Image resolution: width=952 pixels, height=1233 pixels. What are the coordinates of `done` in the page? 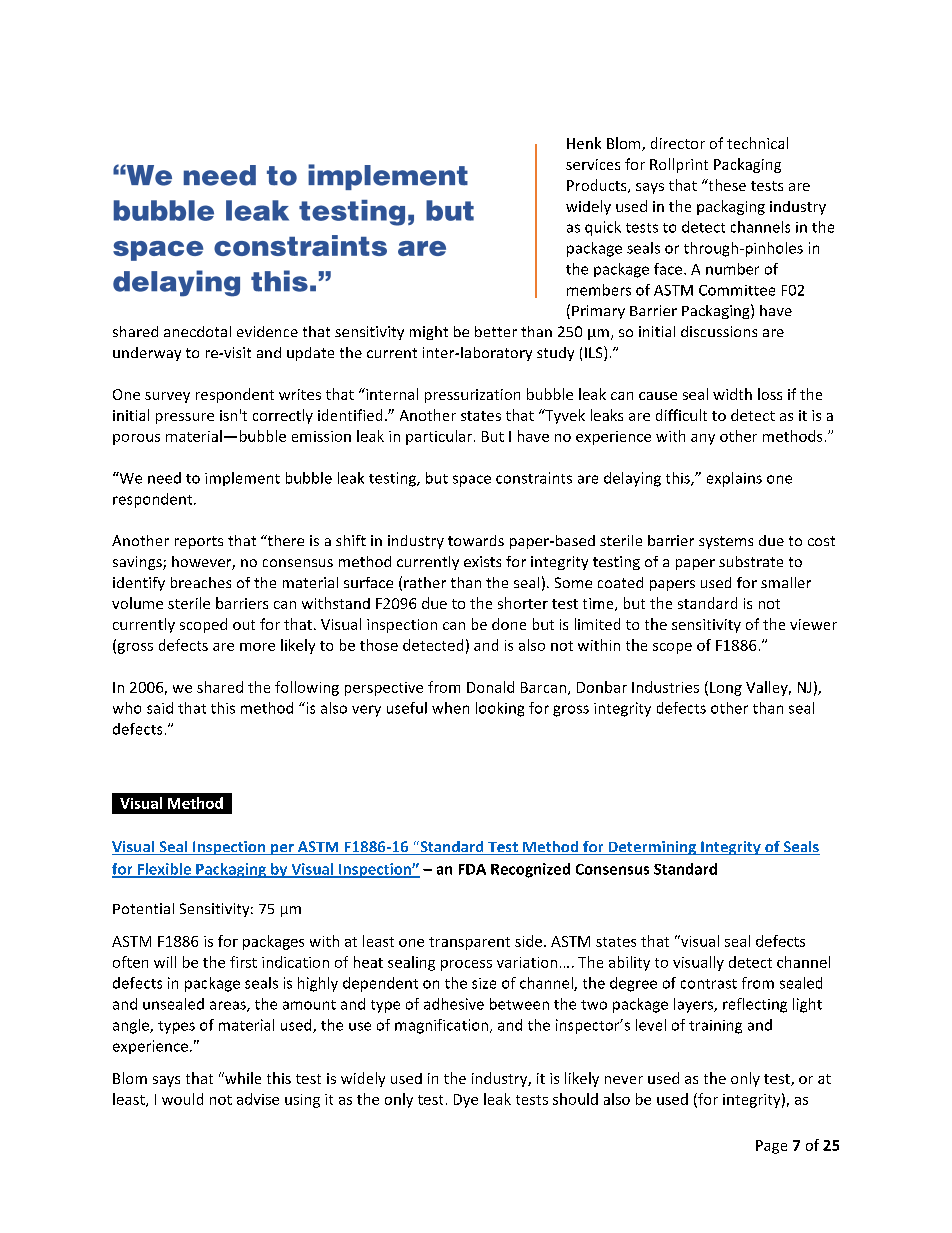 It's located at (509, 624).
